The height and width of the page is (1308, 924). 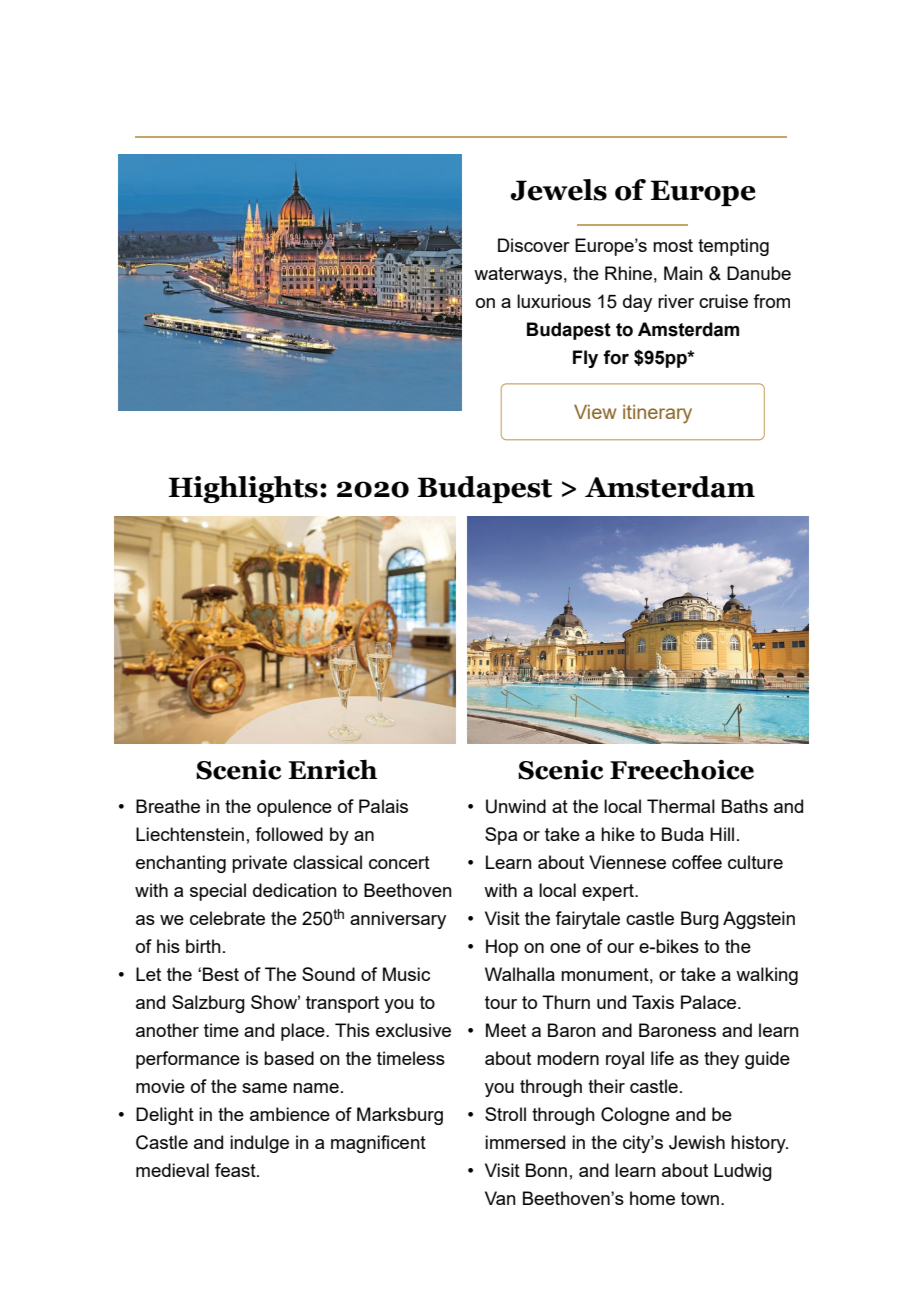 I want to click on Main, so click(x=683, y=273).
